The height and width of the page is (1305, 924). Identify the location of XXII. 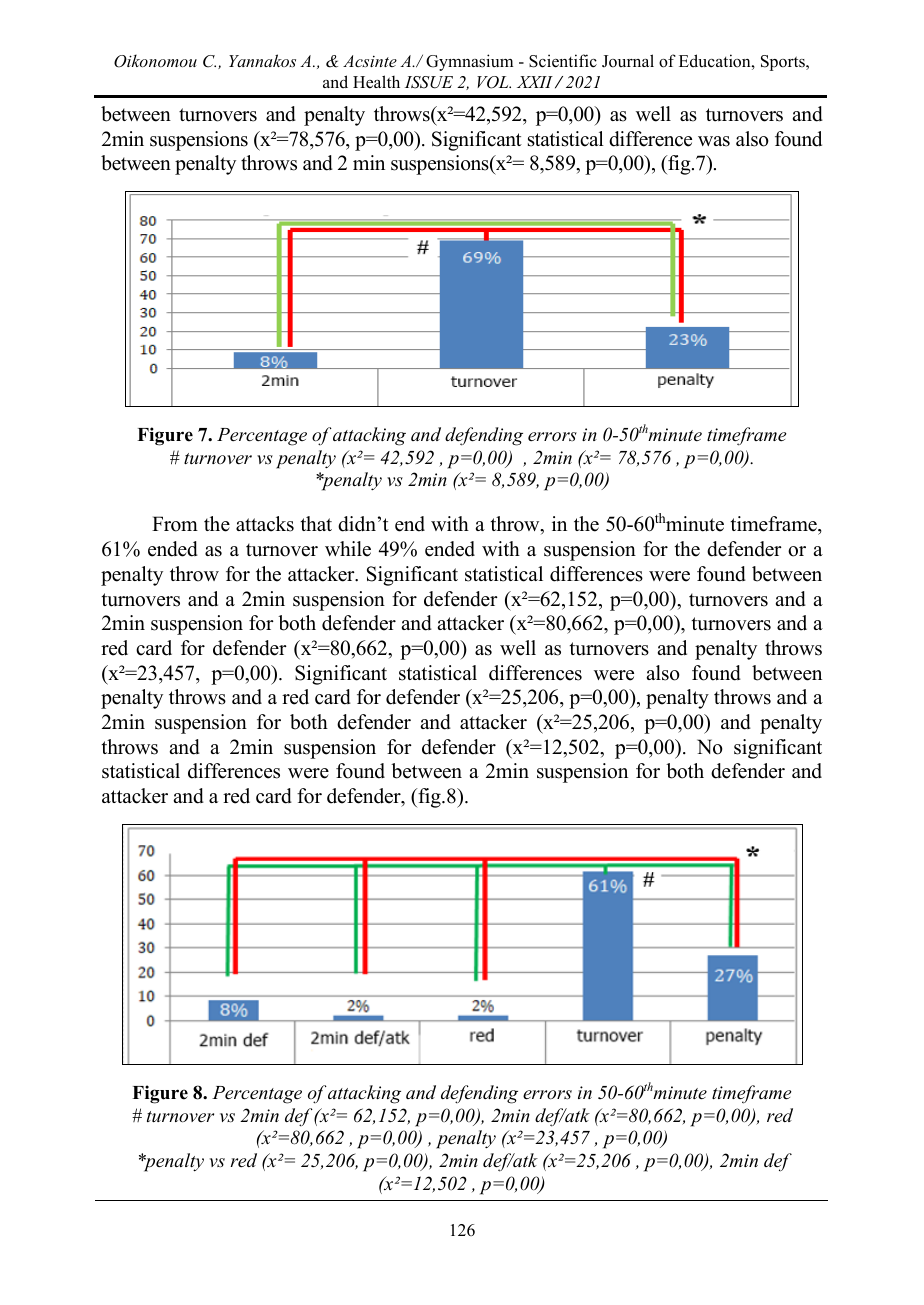
(535, 82).
